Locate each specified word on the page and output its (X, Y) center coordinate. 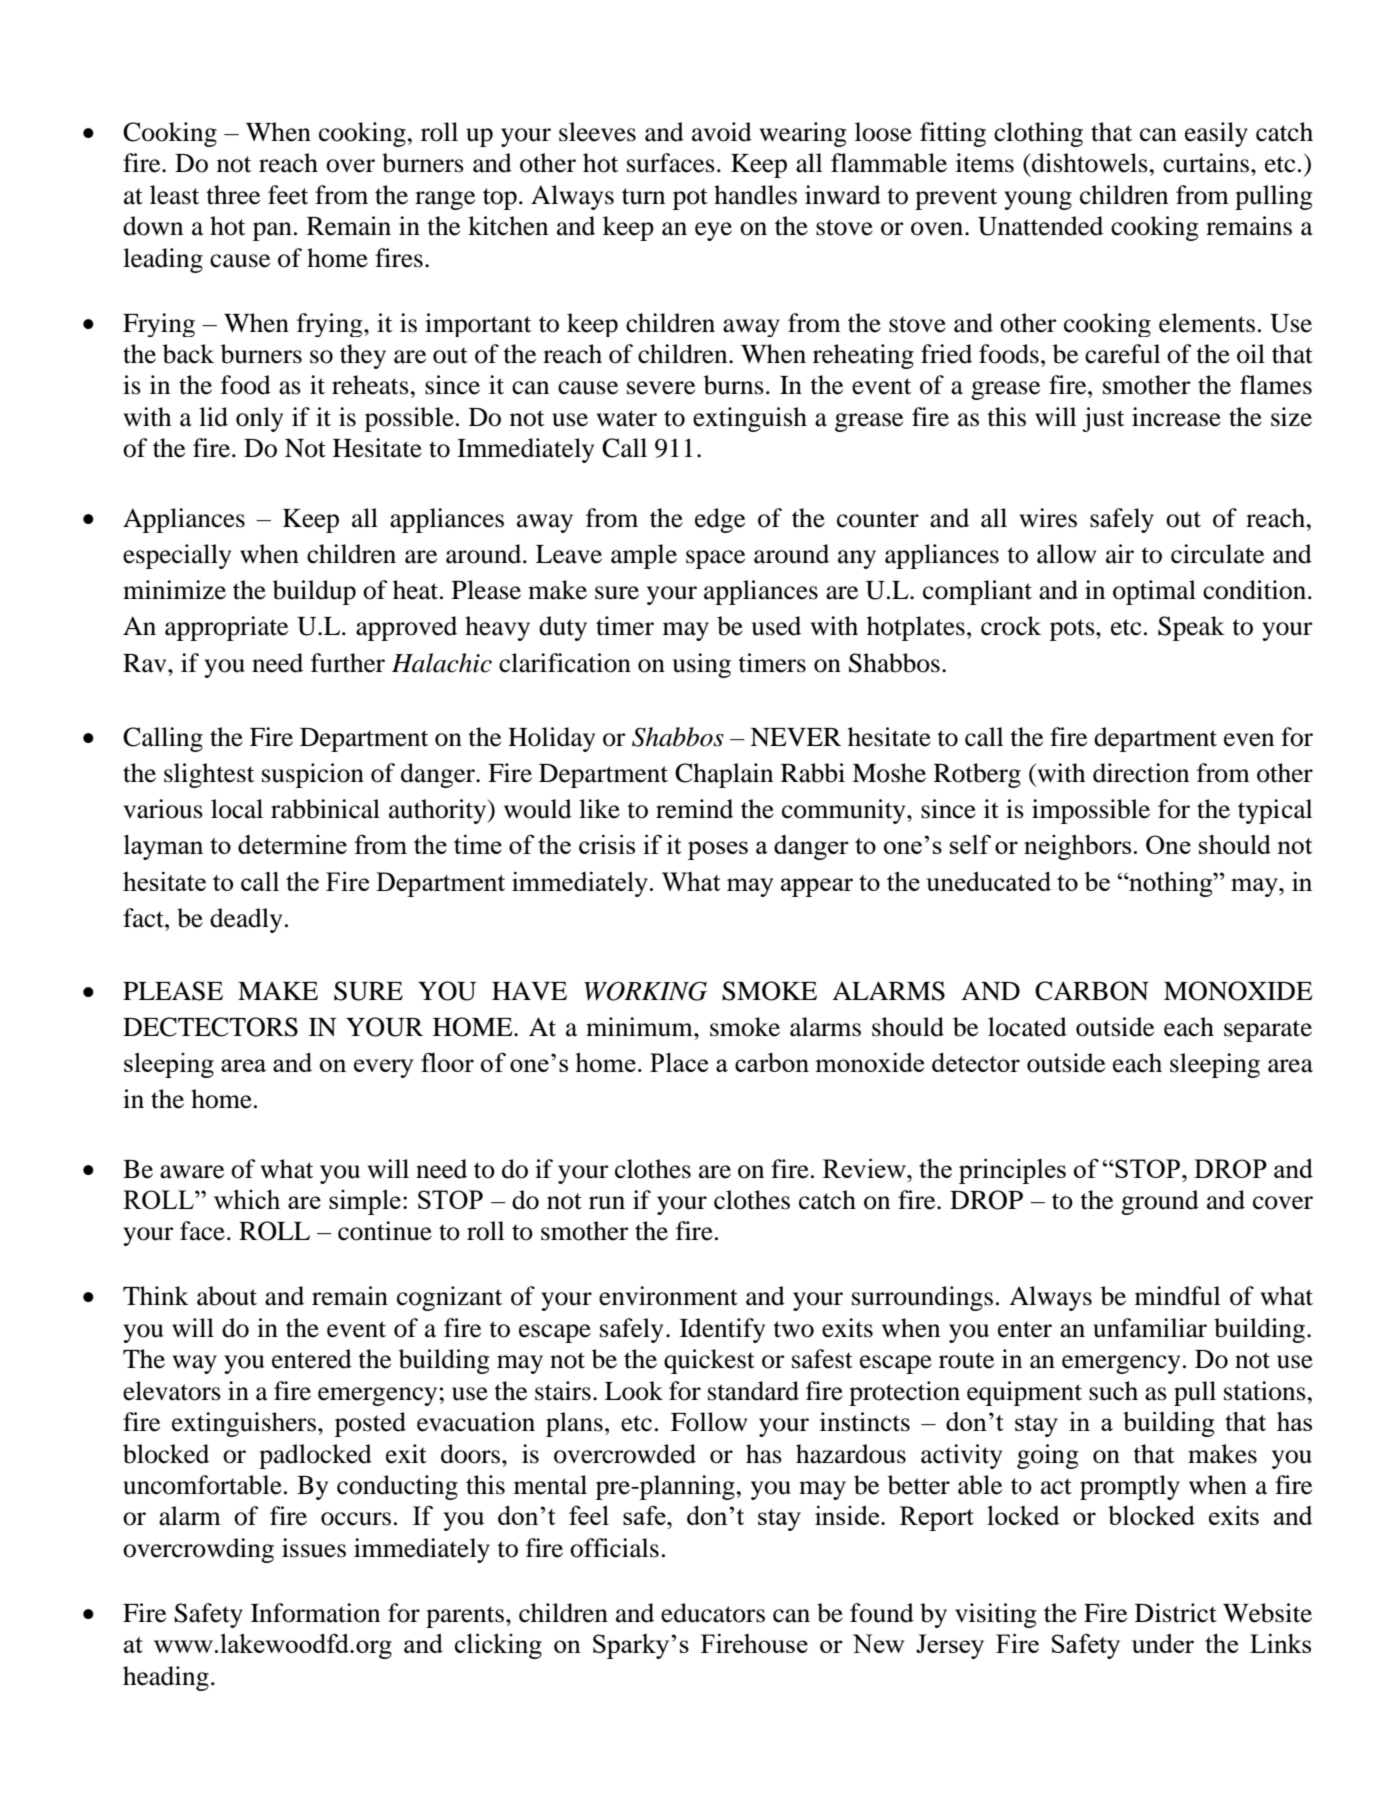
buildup (314, 592)
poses (718, 850)
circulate (1217, 554)
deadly (246, 920)
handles (755, 195)
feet (288, 195)
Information (315, 1613)
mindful (1177, 1296)
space (715, 559)
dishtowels (1089, 163)
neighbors (1077, 847)
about (227, 1296)
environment (668, 1296)
